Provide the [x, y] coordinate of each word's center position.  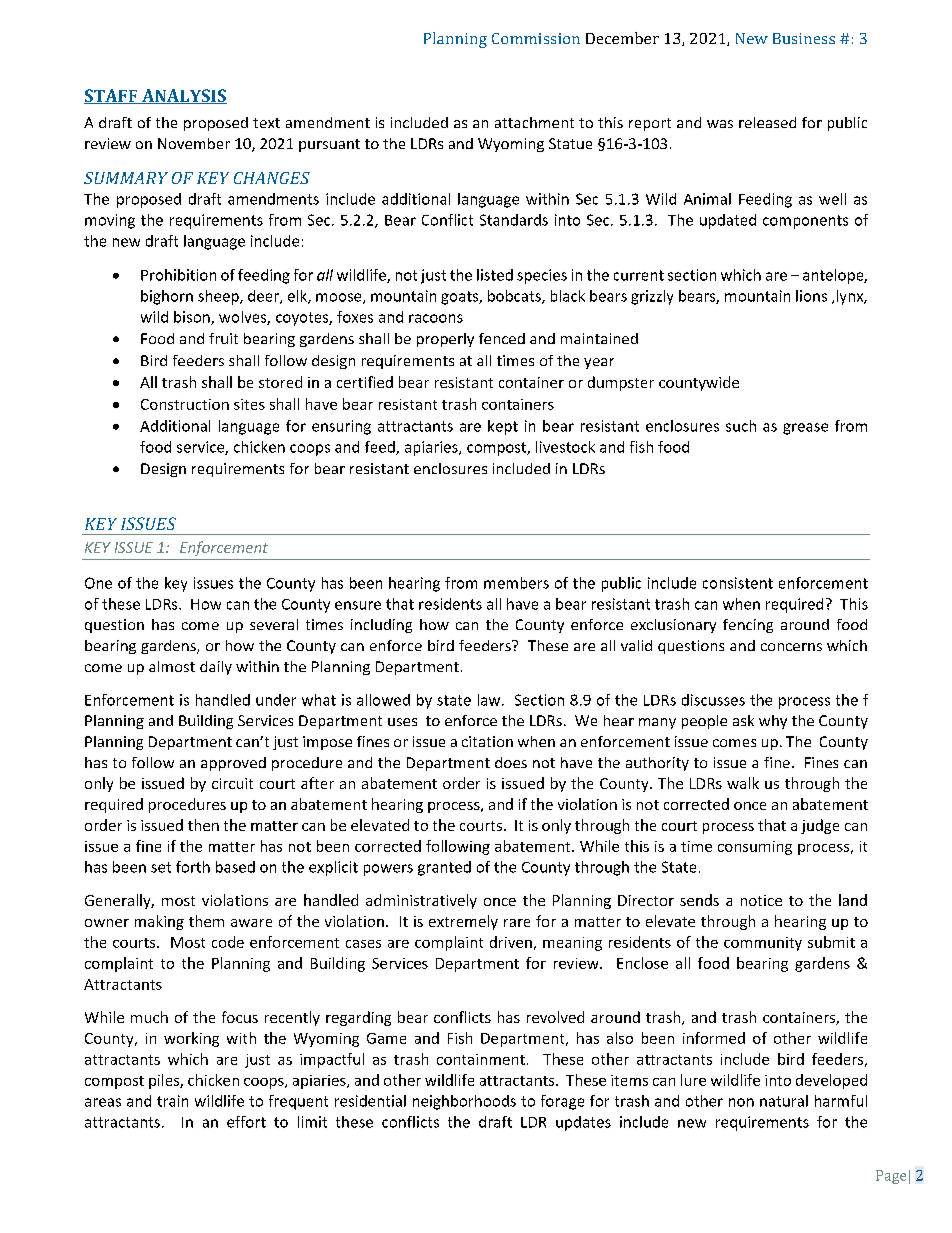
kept [503, 427]
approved [233, 764]
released [767, 122]
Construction [185, 404]
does [511, 762]
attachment [534, 122]
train [172, 1101]
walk [743, 783]
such [741, 426]
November [194, 143]
